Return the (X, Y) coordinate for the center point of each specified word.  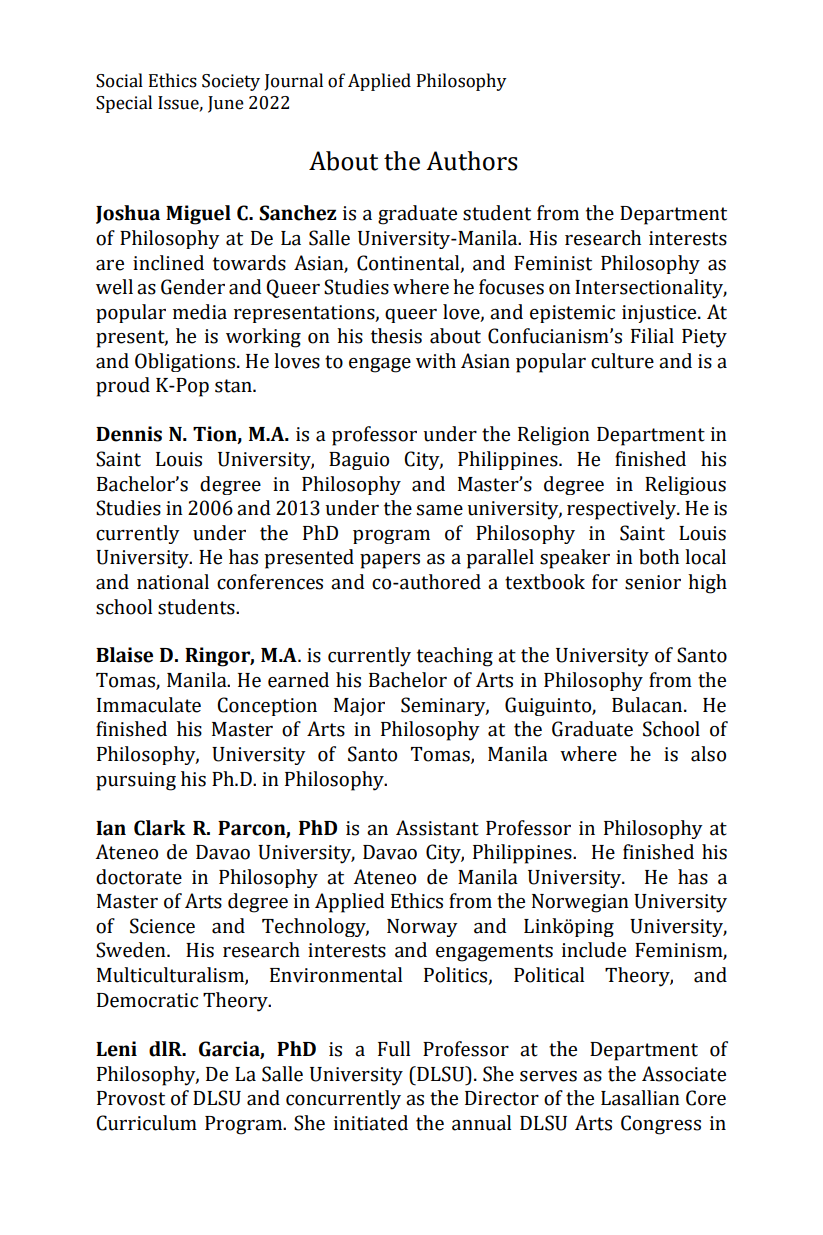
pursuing (136, 781)
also (708, 754)
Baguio (359, 461)
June (226, 104)
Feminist (553, 263)
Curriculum (146, 1123)
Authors (472, 161)
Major (359, 707)
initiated (371, 1123)
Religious (685, 485)
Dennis (129, 434)
